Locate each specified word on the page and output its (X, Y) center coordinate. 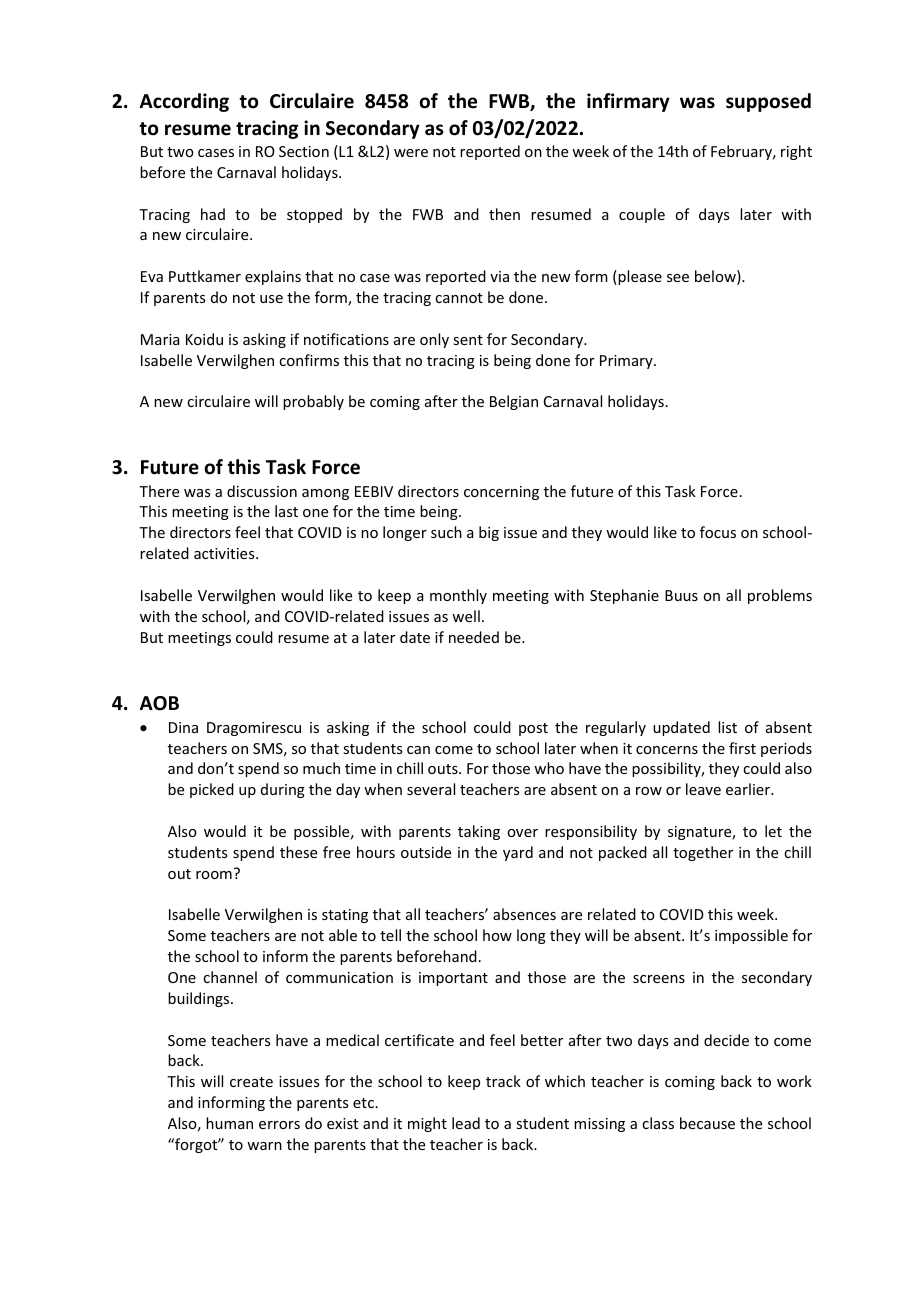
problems (780, 596)
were (411, 153)
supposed (768, 102)
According (184, 102)
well (466, 616)
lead (466, 1123)
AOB (159, 703)
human (229, 1123)
